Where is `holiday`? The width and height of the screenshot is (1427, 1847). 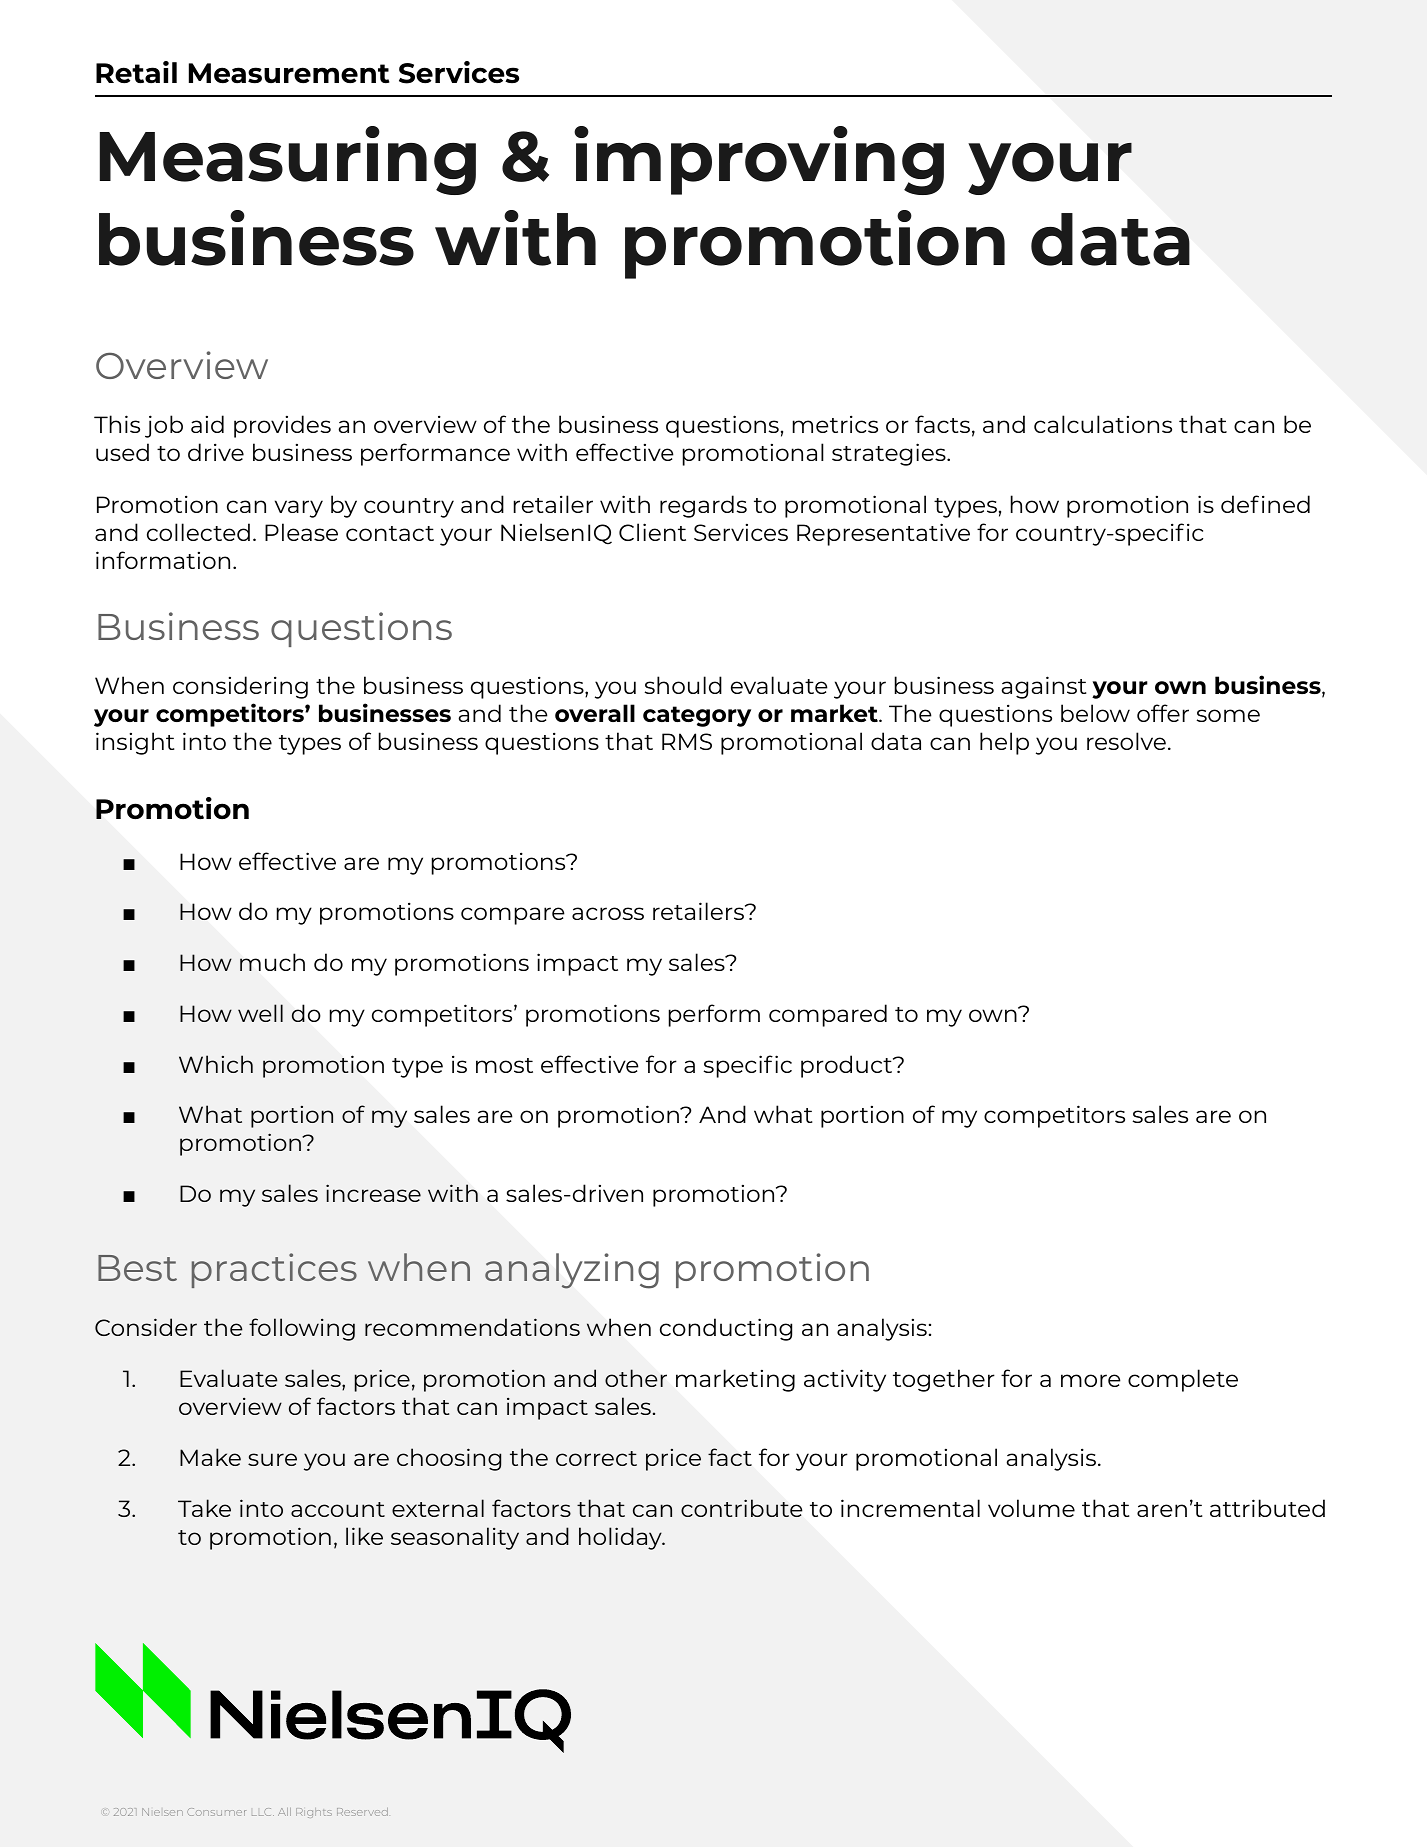
holiday is located at coordinates (621, 1538).
